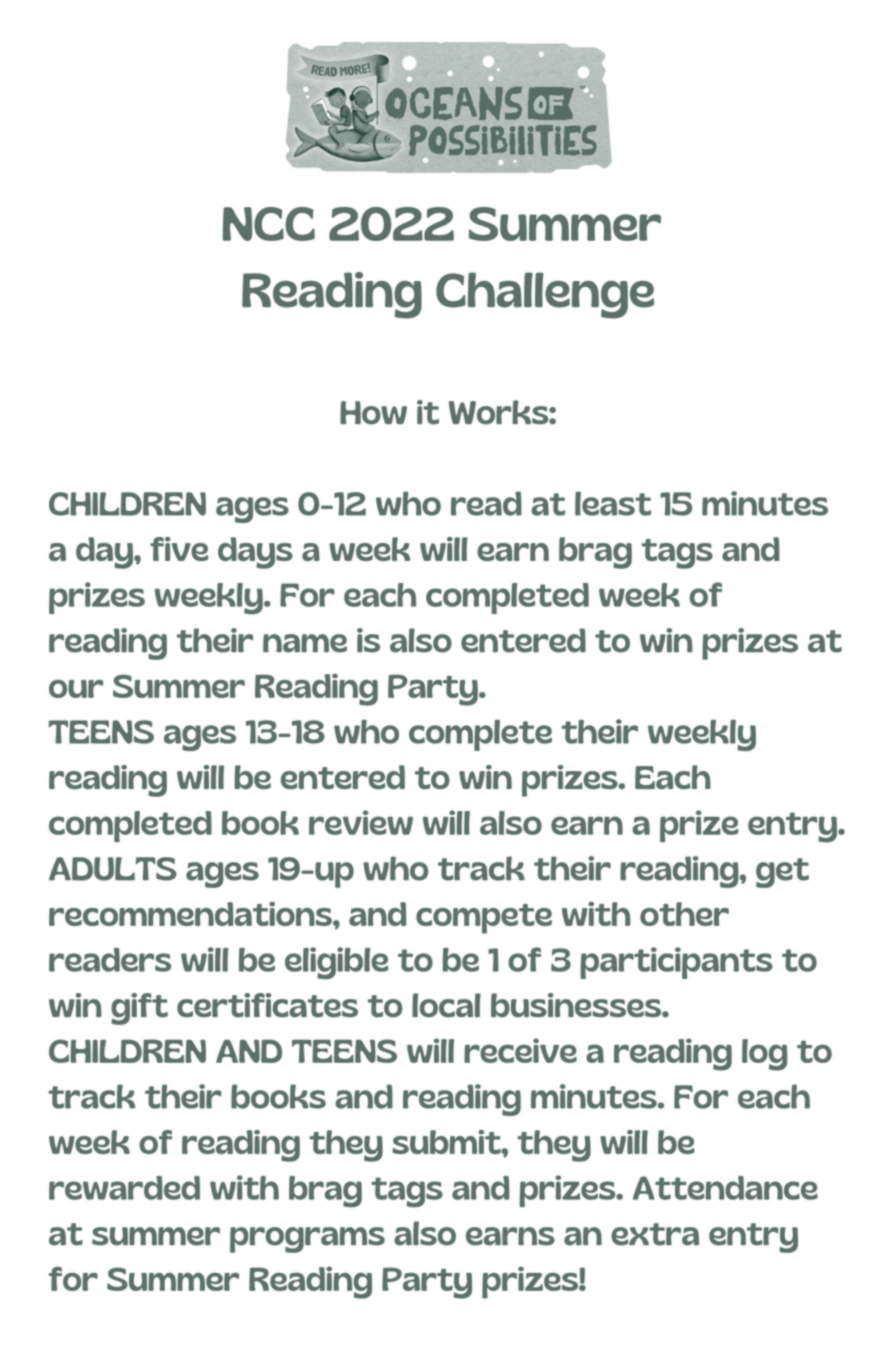 This page has width=896, height=1345. Describe the element at coordinates (545, 295) in the page. I see `Challenge` at that location.
